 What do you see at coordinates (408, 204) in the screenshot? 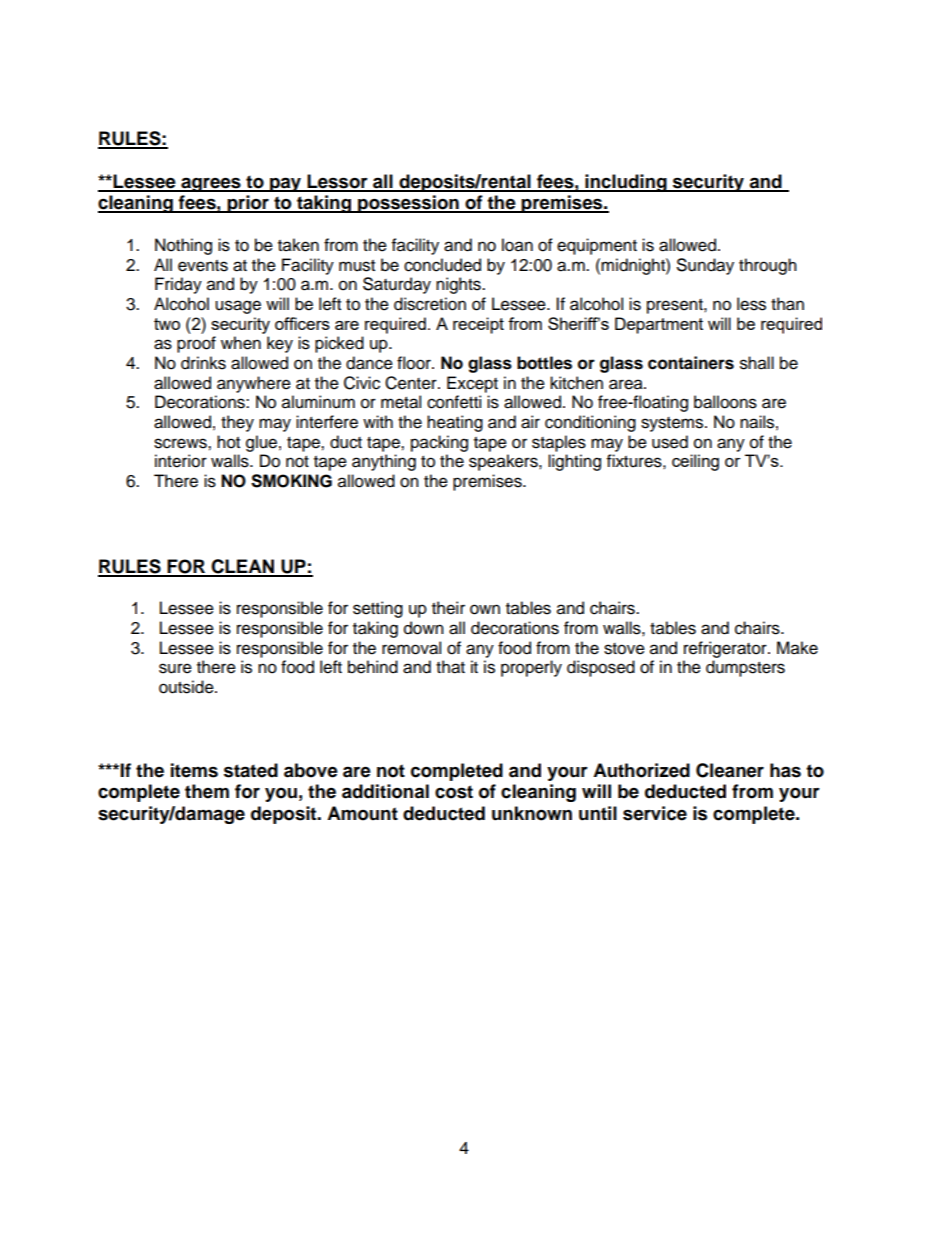
I see `possession` at bounding box center [408, 204].
